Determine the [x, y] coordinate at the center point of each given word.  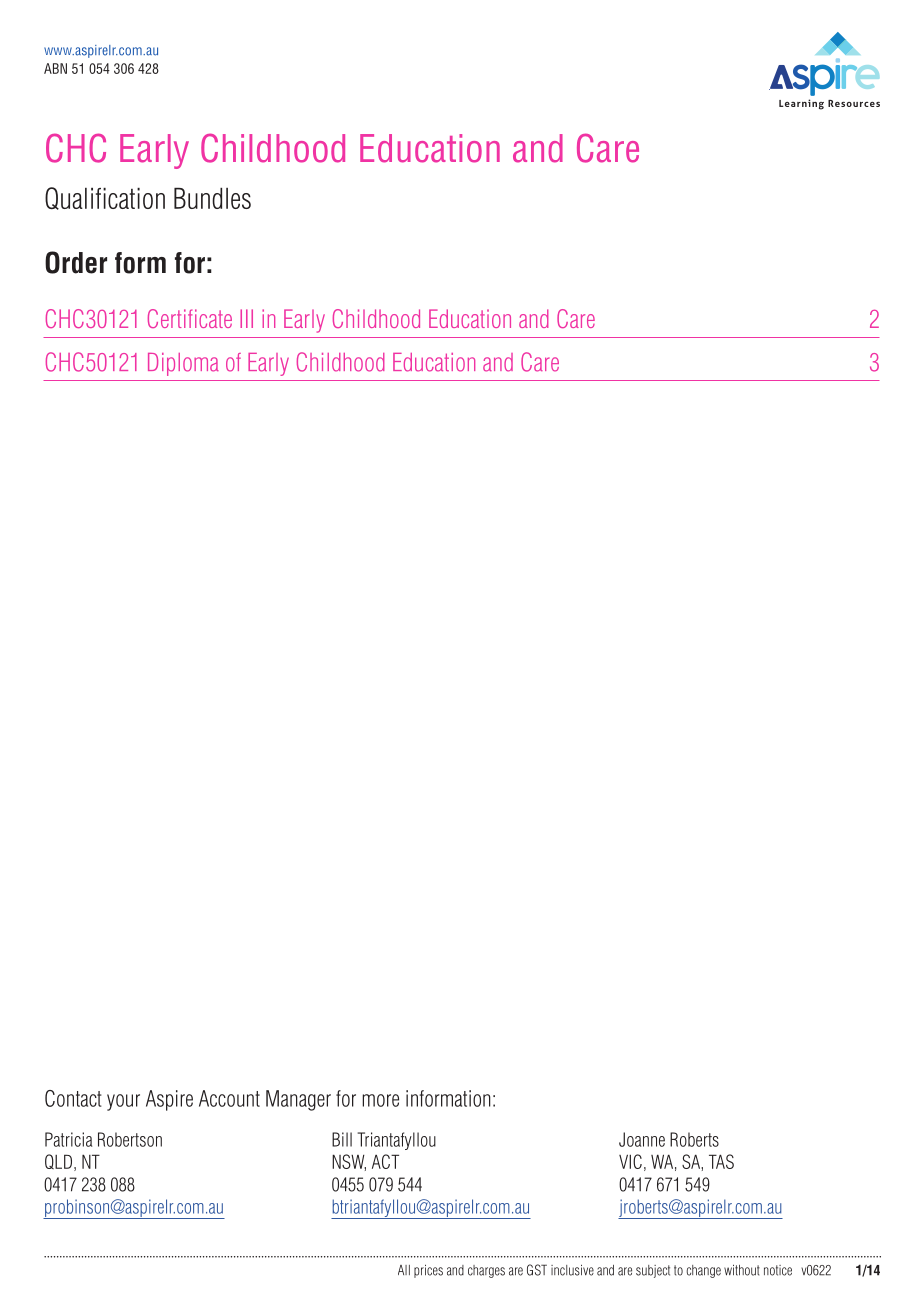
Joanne [642, 1139]
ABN [55, 68]
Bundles [212, 198]
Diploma [183, 364]
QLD [58, 1161]
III [246, 318]
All [404, 1270]
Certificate [190, 318]
